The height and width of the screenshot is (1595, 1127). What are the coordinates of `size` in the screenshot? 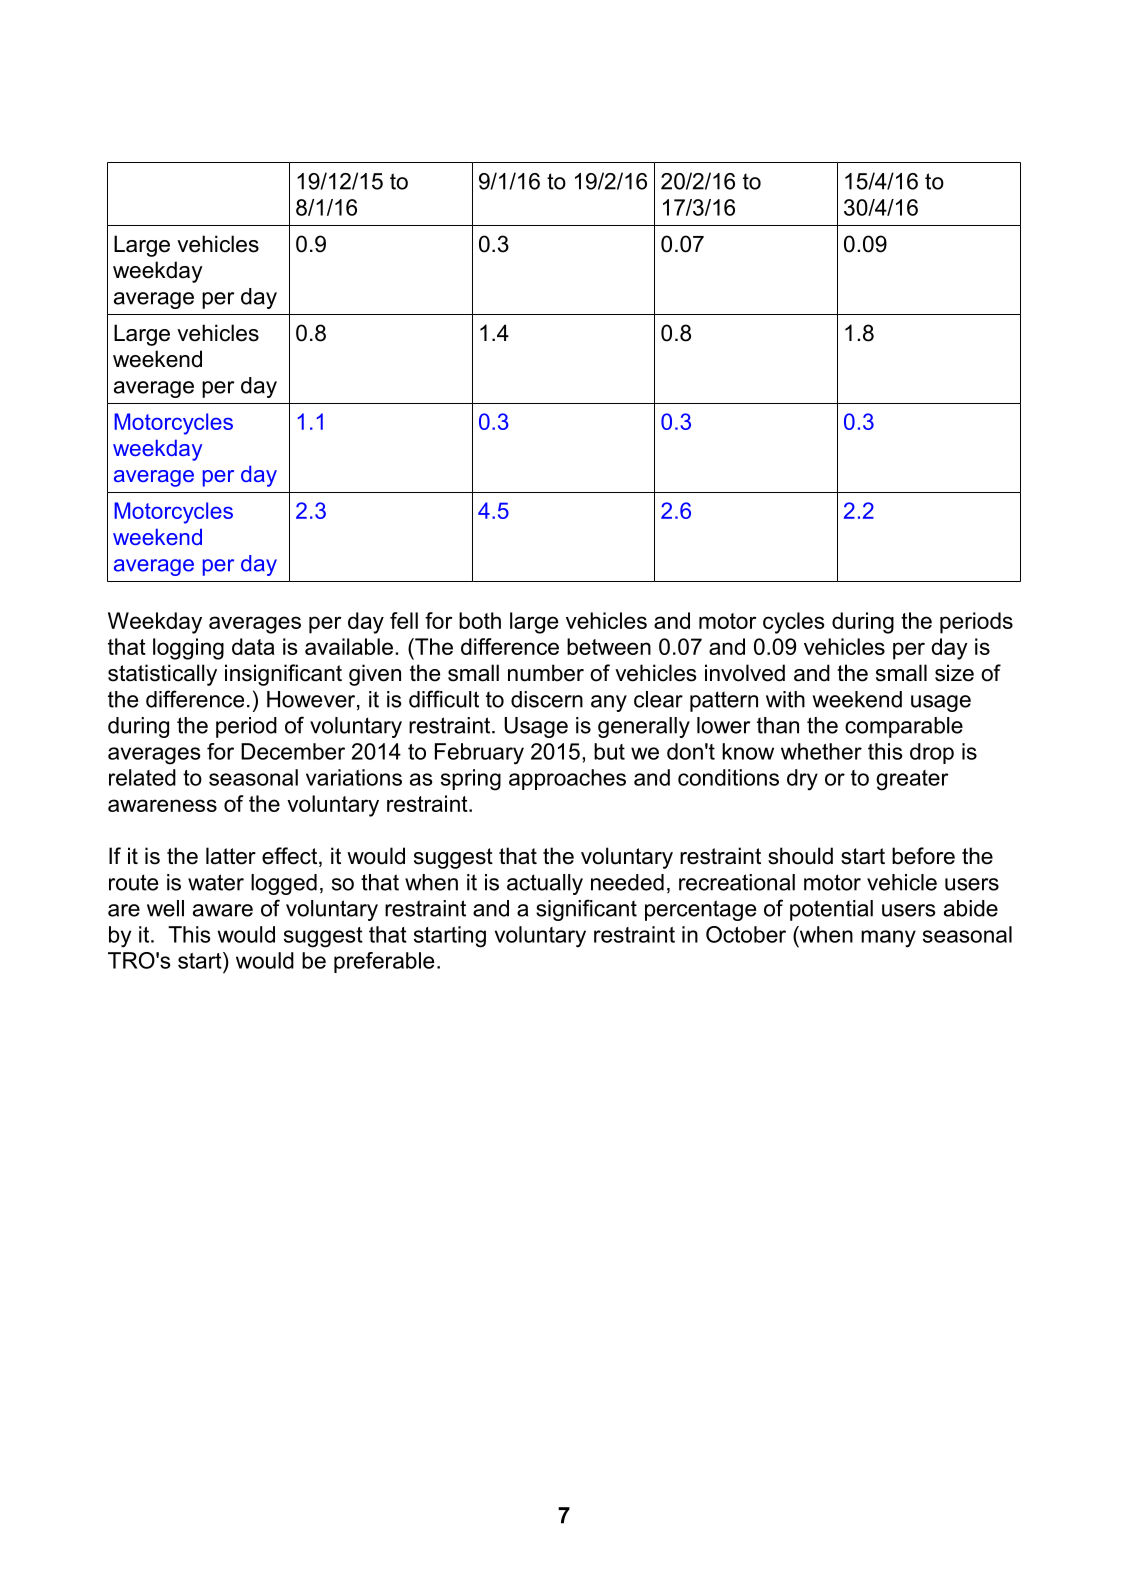 It's located at (954, 673).
